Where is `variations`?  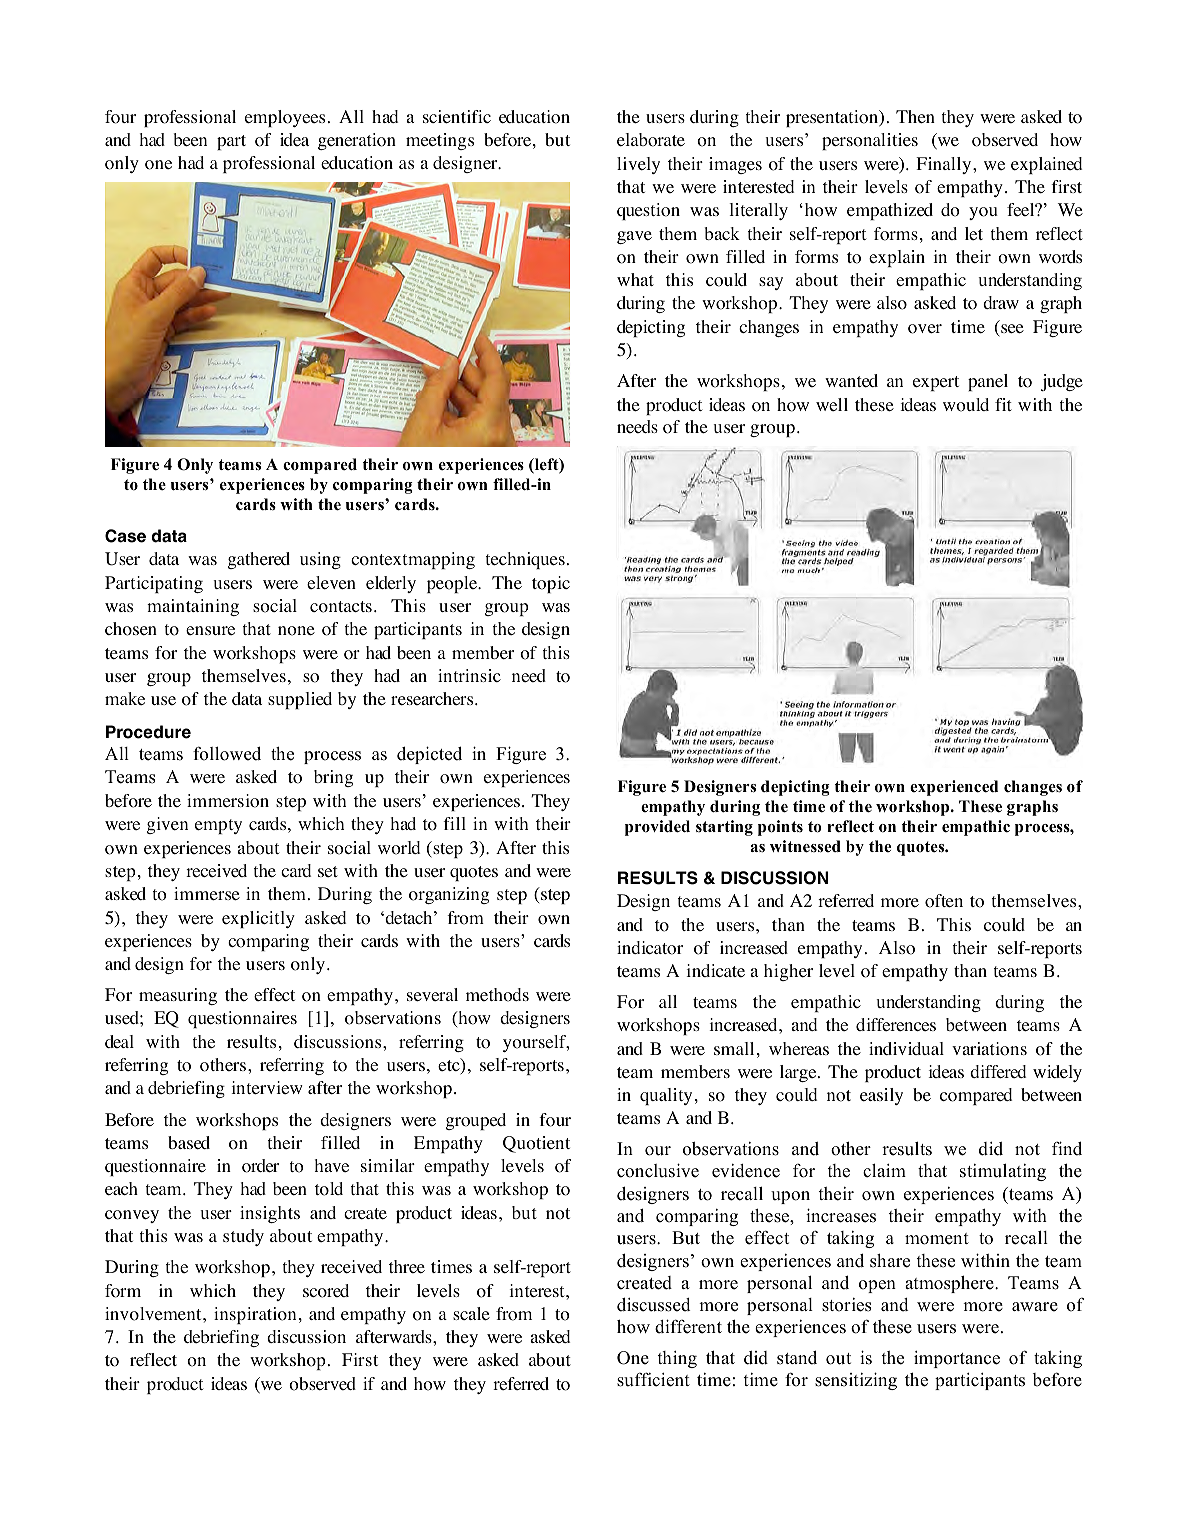
variations is located at coordinates (989, 1049).
